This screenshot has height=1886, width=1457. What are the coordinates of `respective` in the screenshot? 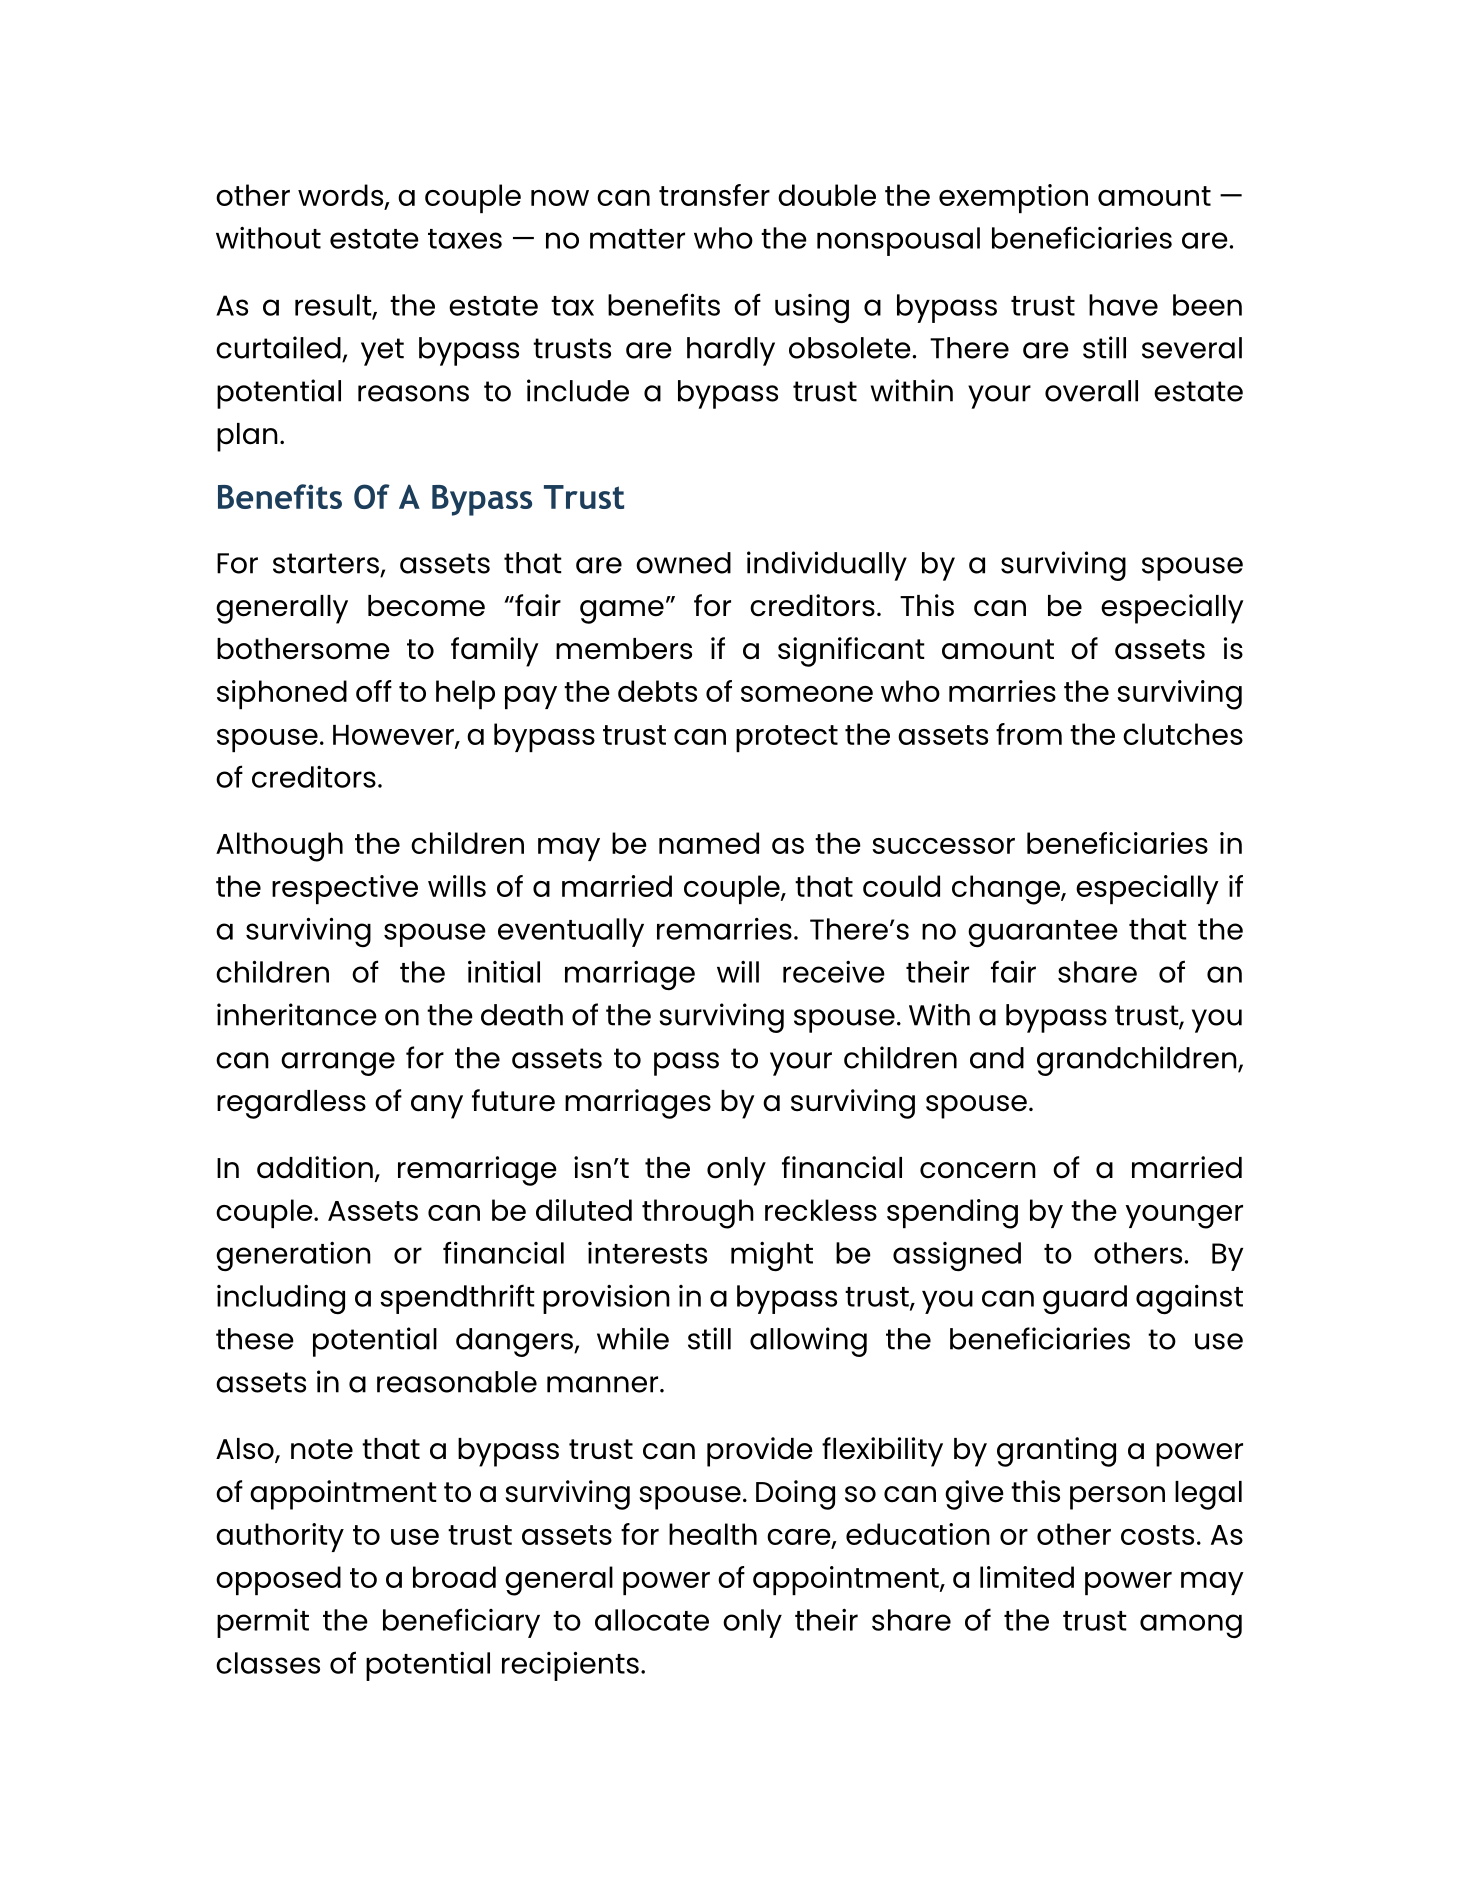 It's located at (345, 889).
